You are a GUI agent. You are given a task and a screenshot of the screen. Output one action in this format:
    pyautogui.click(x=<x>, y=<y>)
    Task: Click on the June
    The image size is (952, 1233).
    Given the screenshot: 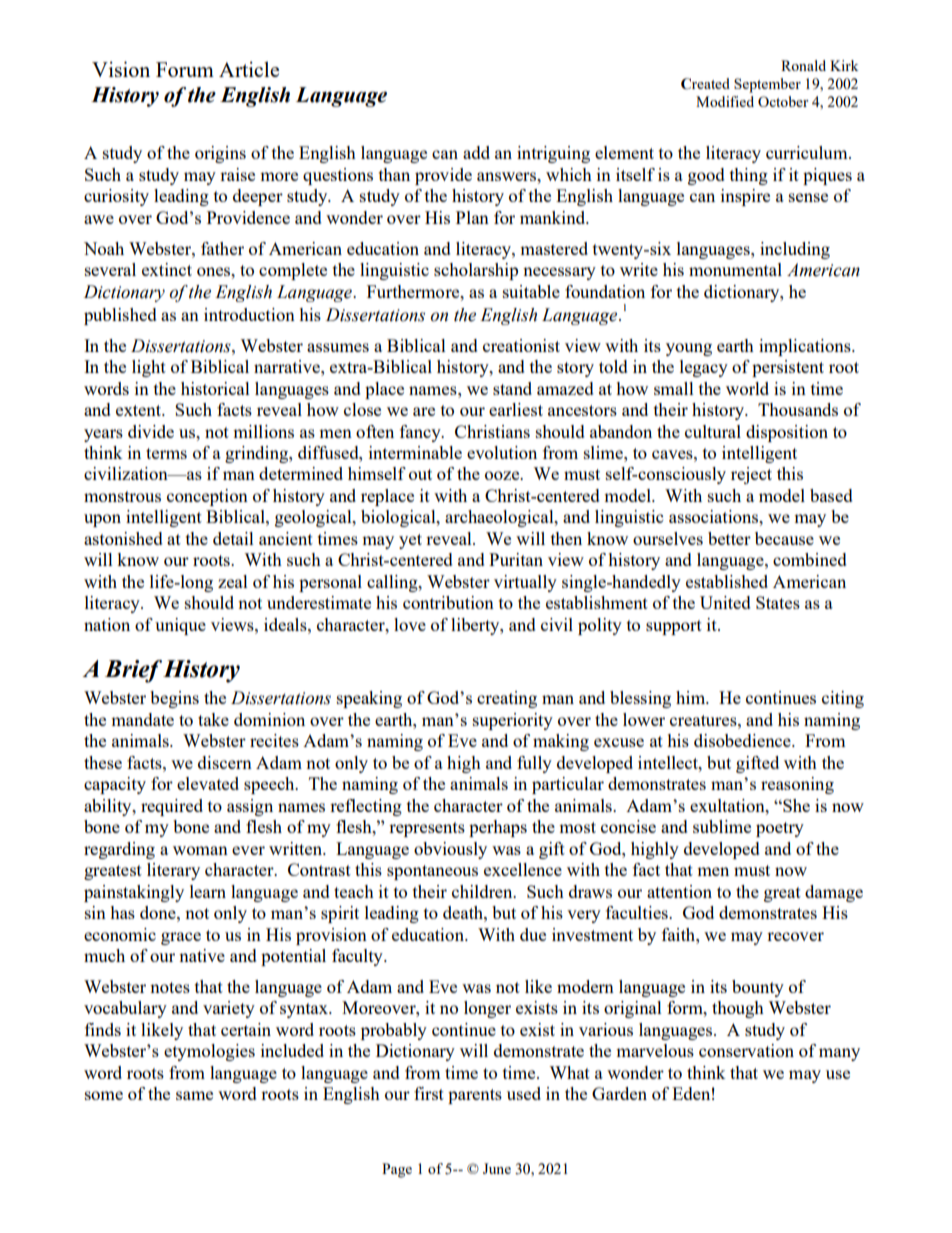 What is the action you would take?
    pyautogui.click(x=497, y=1168)
